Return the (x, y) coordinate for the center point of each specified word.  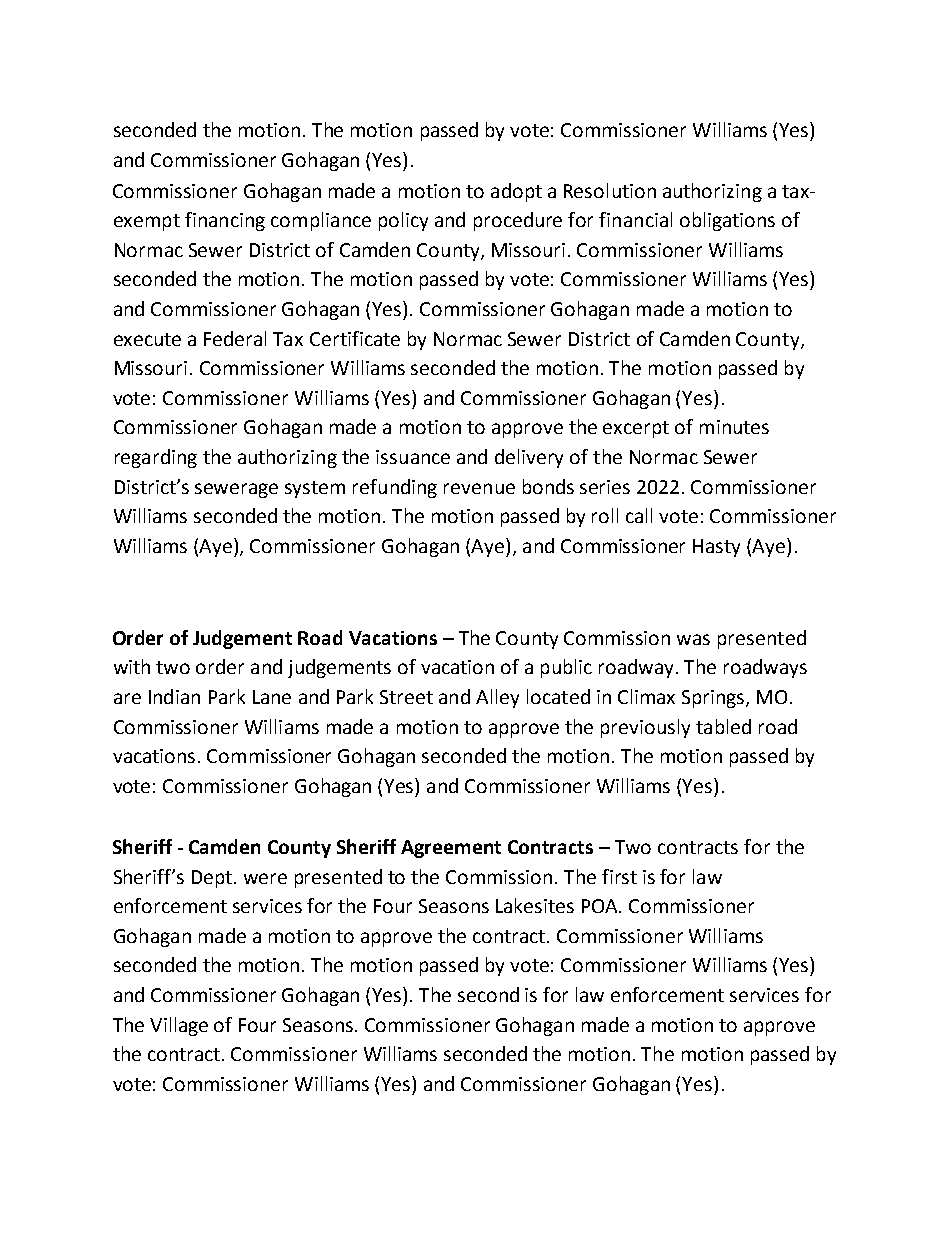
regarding (156, 458)
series (605, 487)
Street (406, 697)
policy (403, 221)
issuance (413, 457)
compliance (321, 221)
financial (635, 219)
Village (179, 1026)
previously (645, 728)
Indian (174, 696)
